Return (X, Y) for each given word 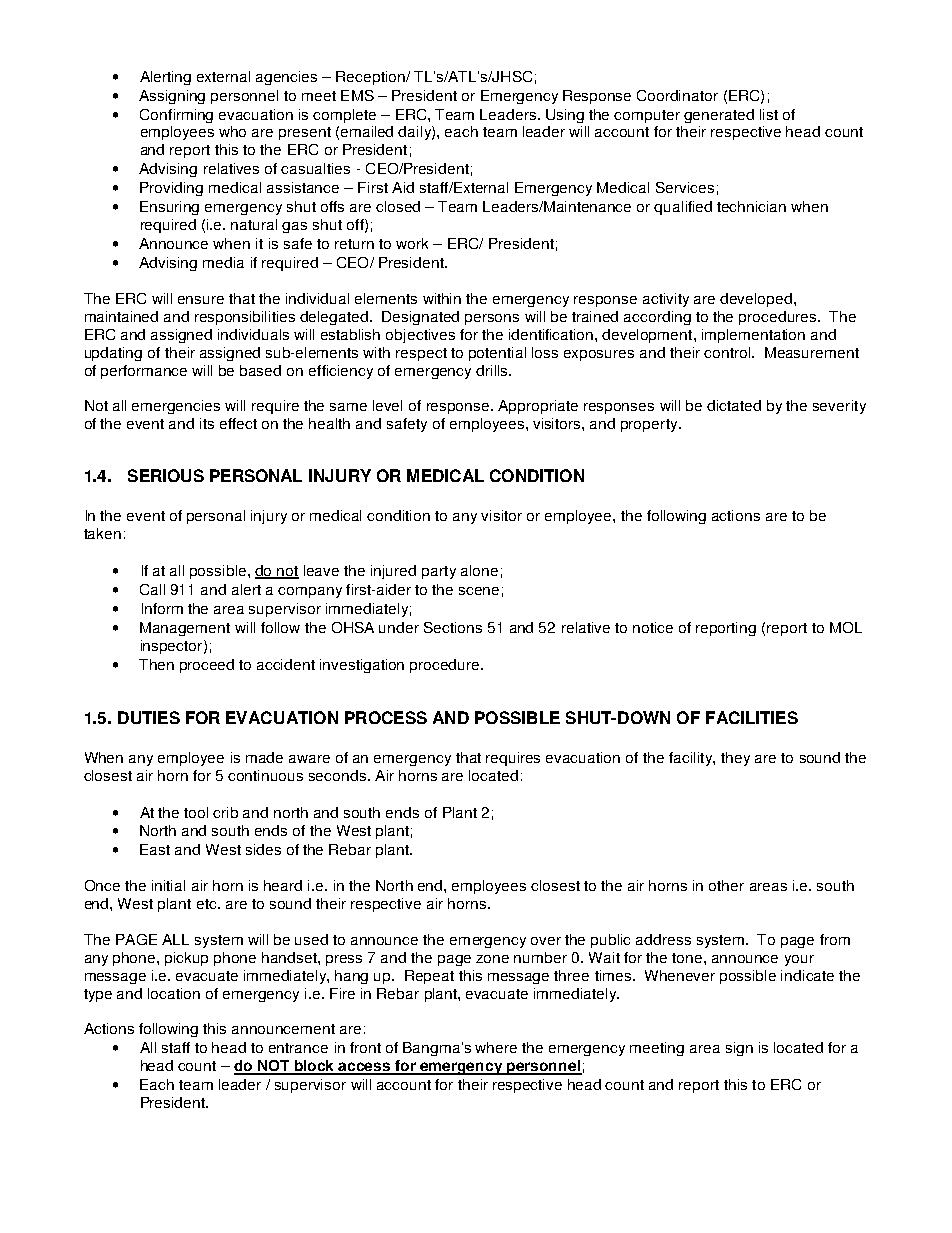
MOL (846, 627)
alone (479, 570)
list (769, 114)
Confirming (176, 116)
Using (565, 116)
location (174, 993)
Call (152, 589)
